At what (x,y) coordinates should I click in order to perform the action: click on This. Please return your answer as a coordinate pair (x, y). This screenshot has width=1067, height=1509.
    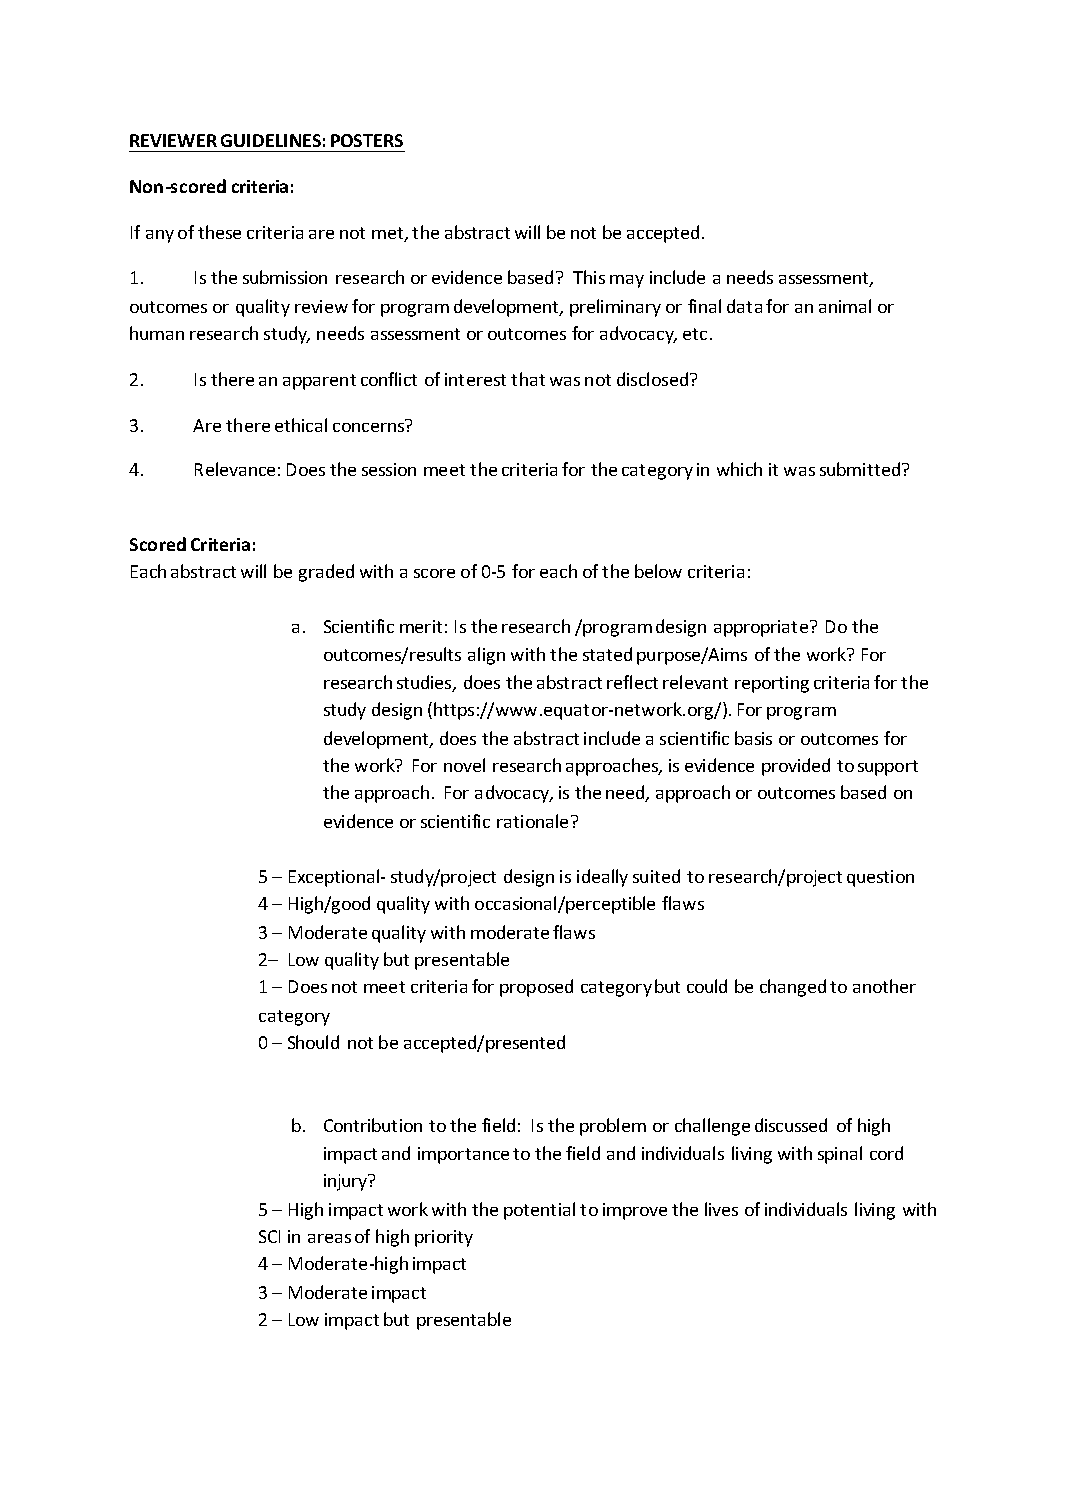
    Looking at the image, I should click on (589, 277).
